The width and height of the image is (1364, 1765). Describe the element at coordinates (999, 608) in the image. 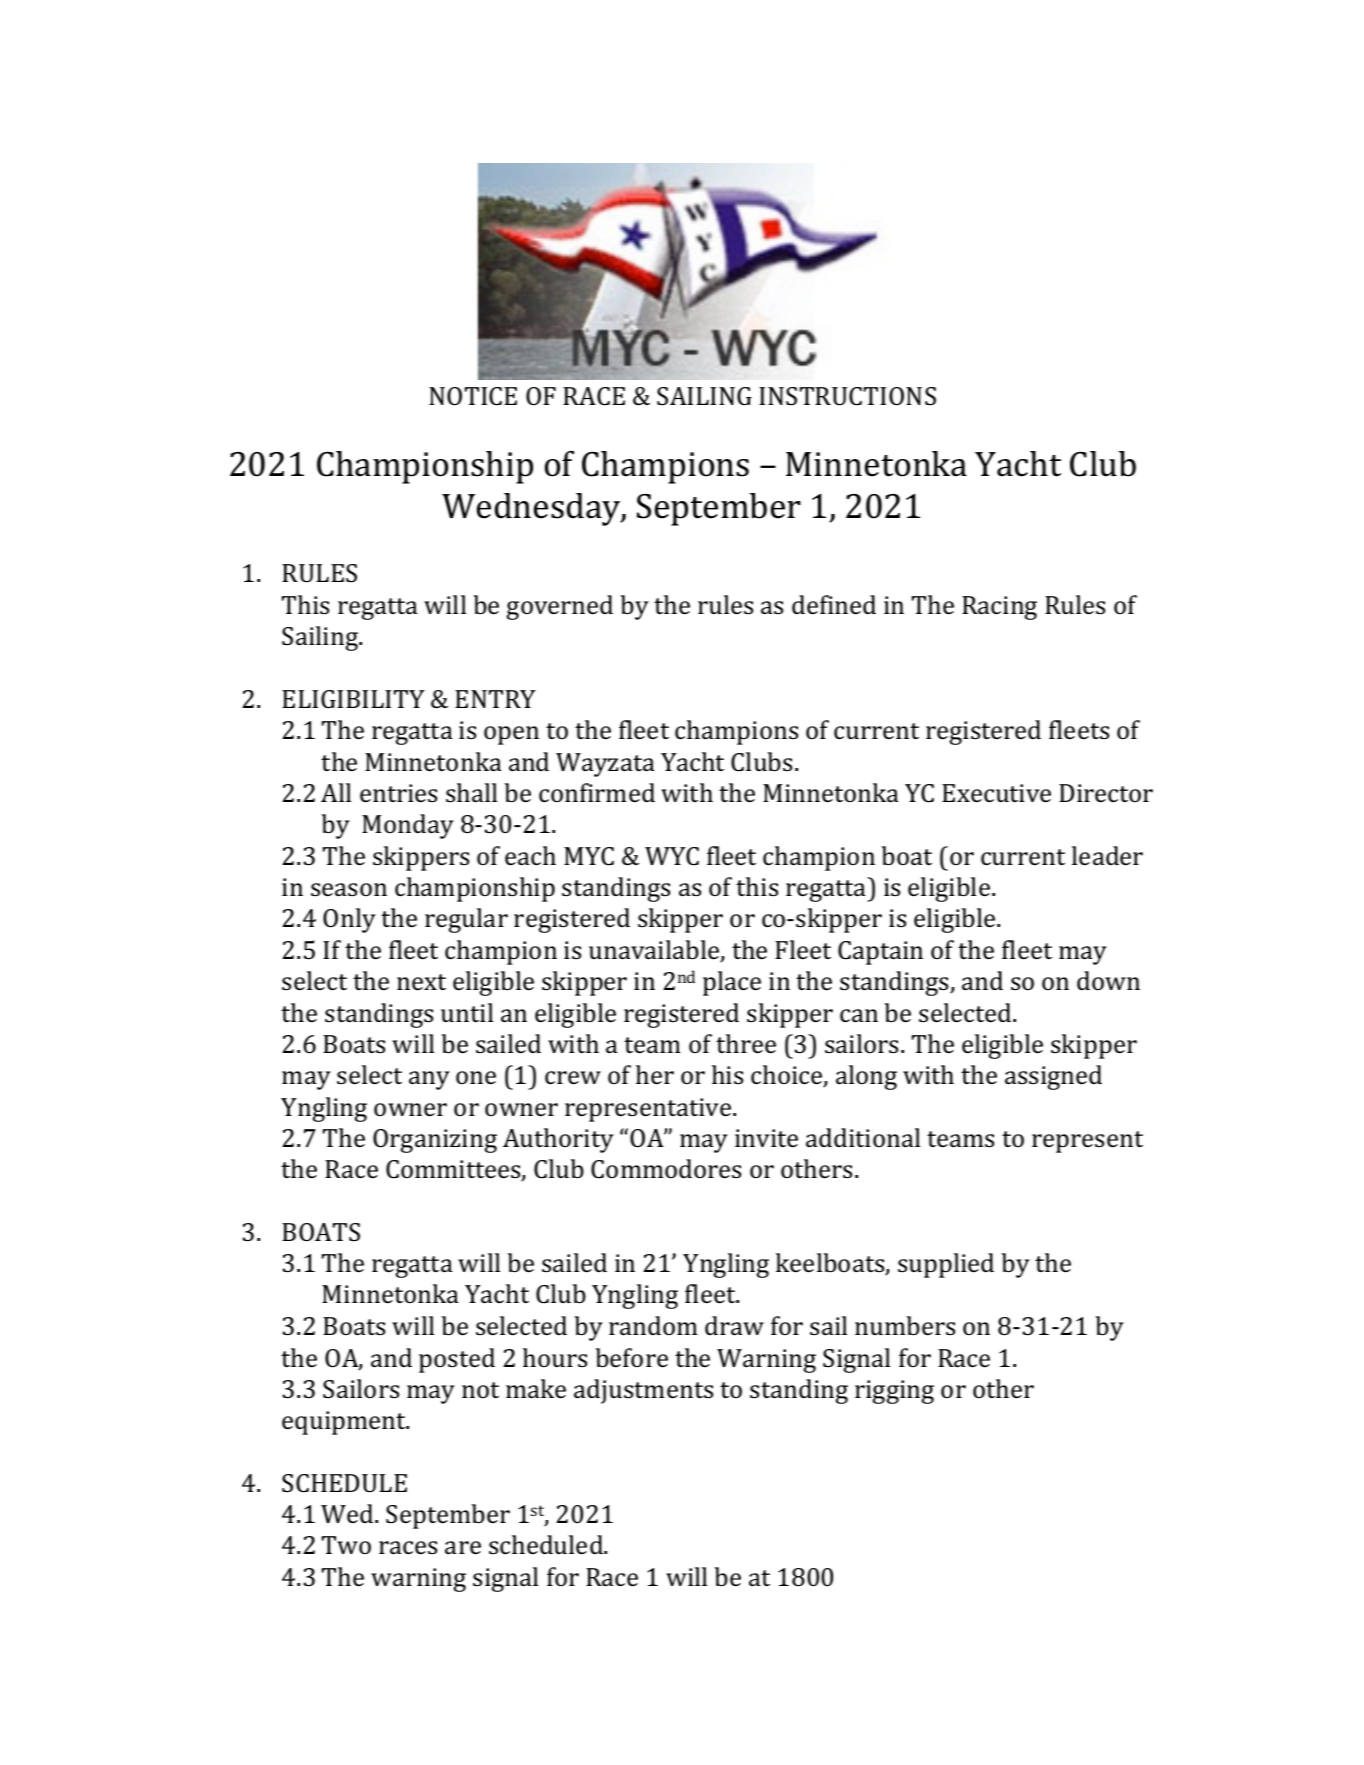

I see `Racing` at that location.
